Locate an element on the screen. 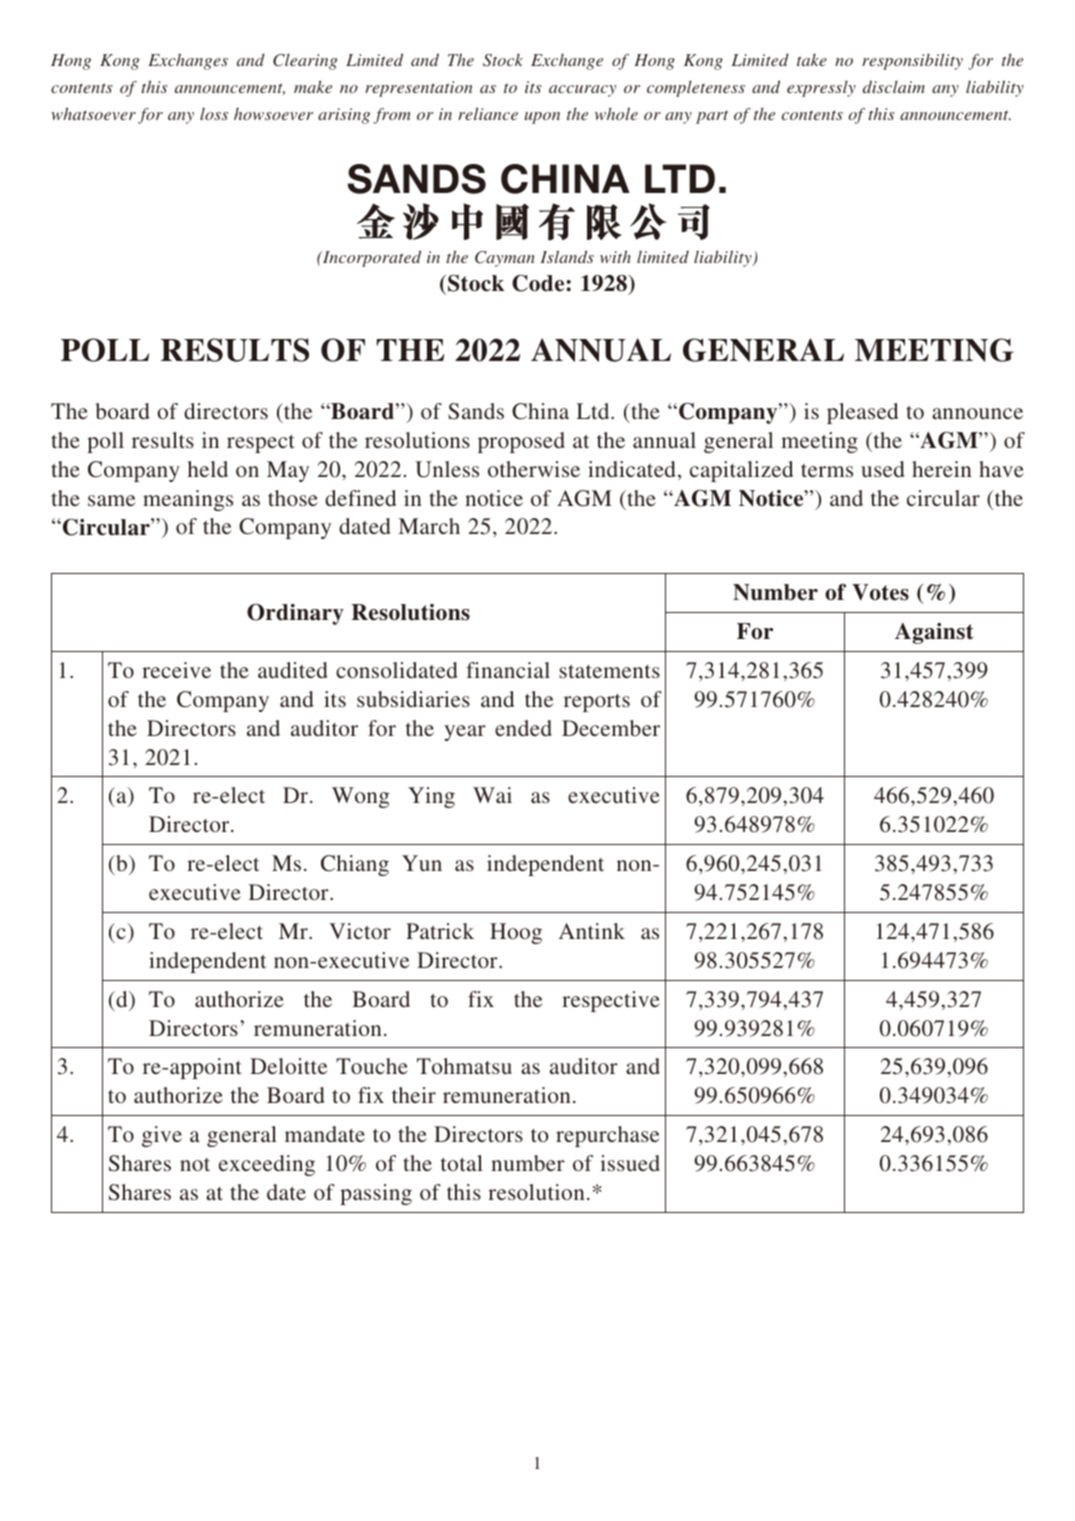  receive is located at coordinates (176, 670).
